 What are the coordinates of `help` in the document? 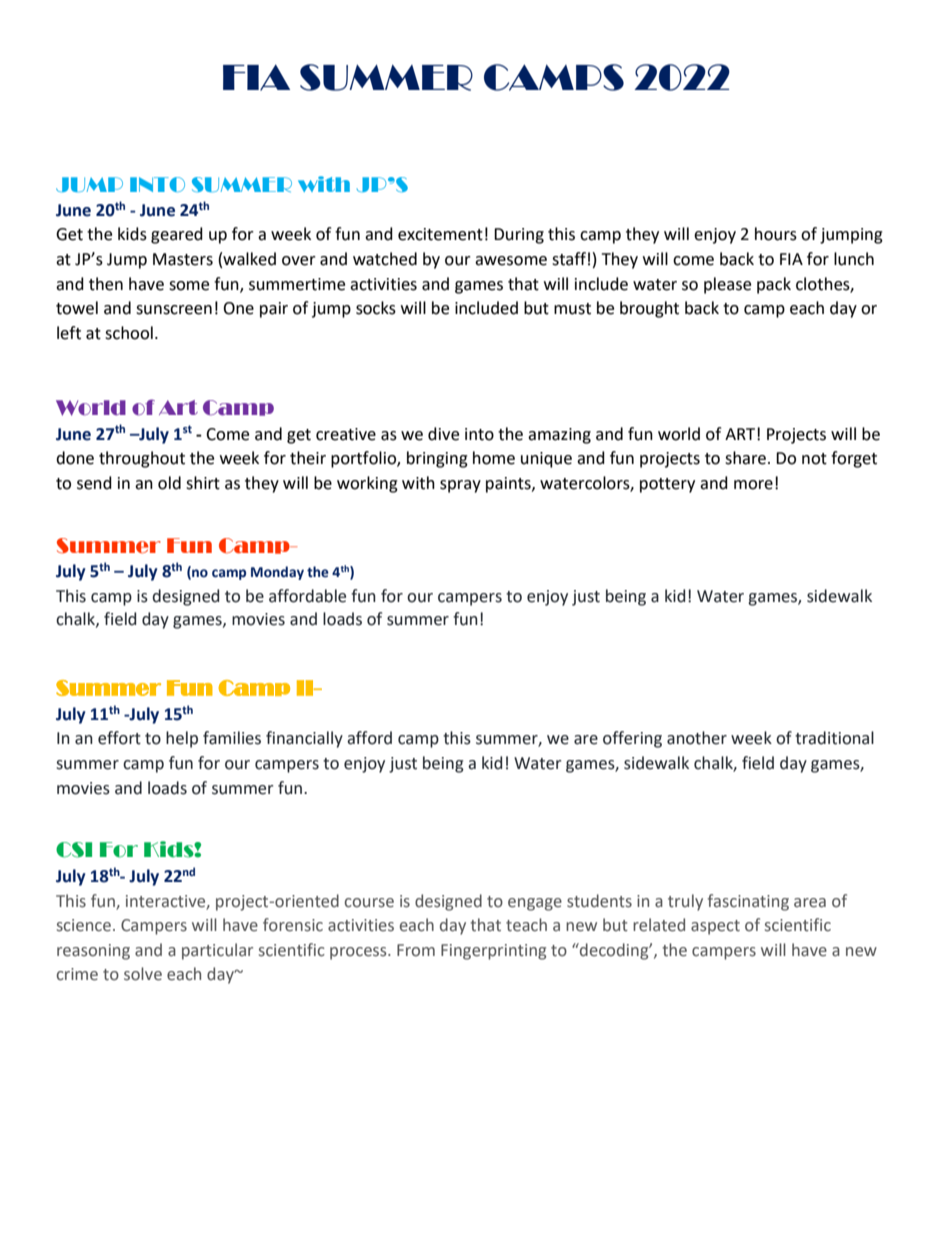 It's located at (182, 739).
